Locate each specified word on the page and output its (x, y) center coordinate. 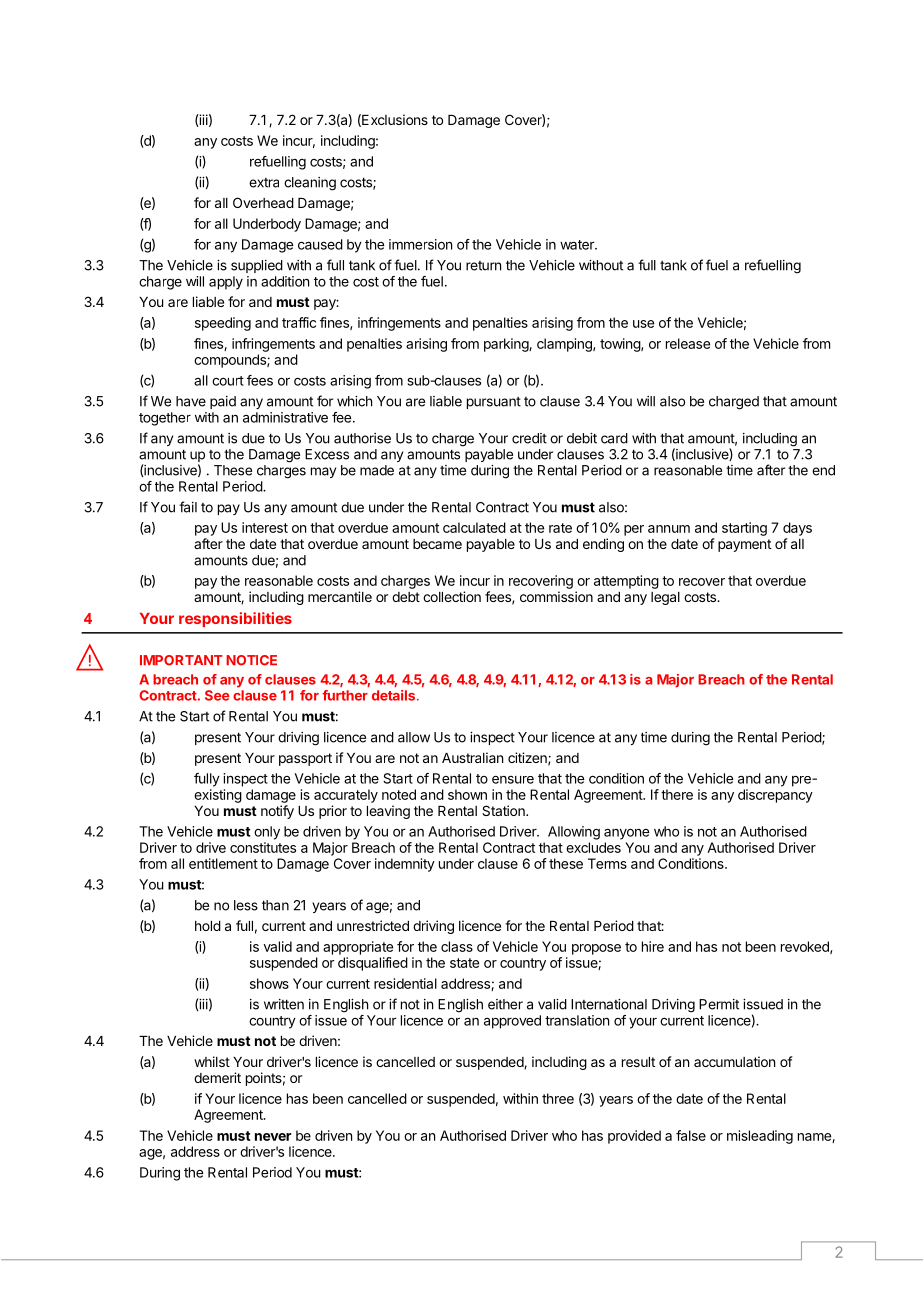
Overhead (263, 202)
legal (665, 598)
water (578, 245)
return (483, 266)
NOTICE (251, 660)
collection (452, 596)
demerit (217, 1077)
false (691, 1135)
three (558, 1098)
